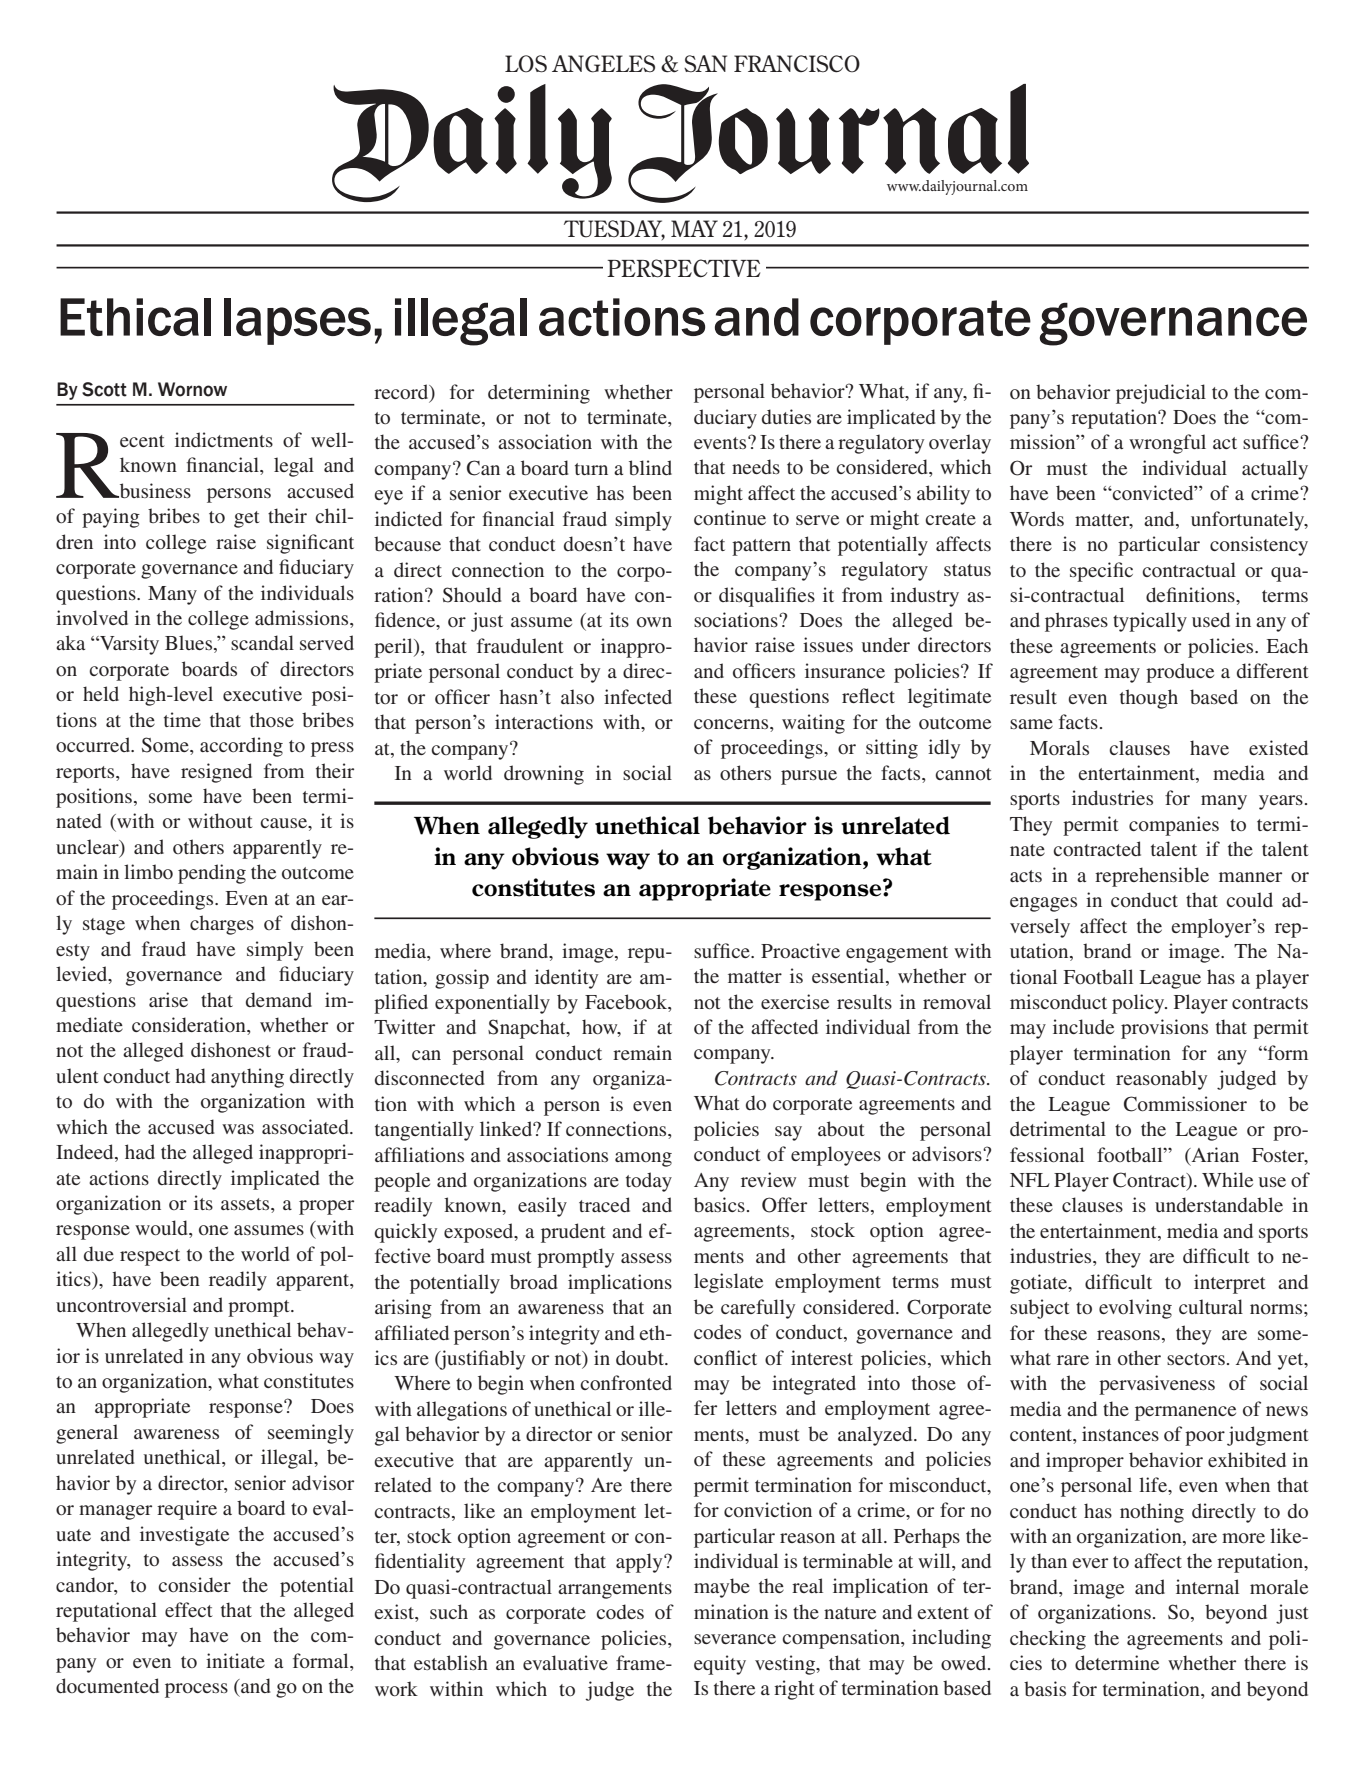 This screenshot has width=1365, height=1767. I want to click on doubt, so click(641, 1357).
